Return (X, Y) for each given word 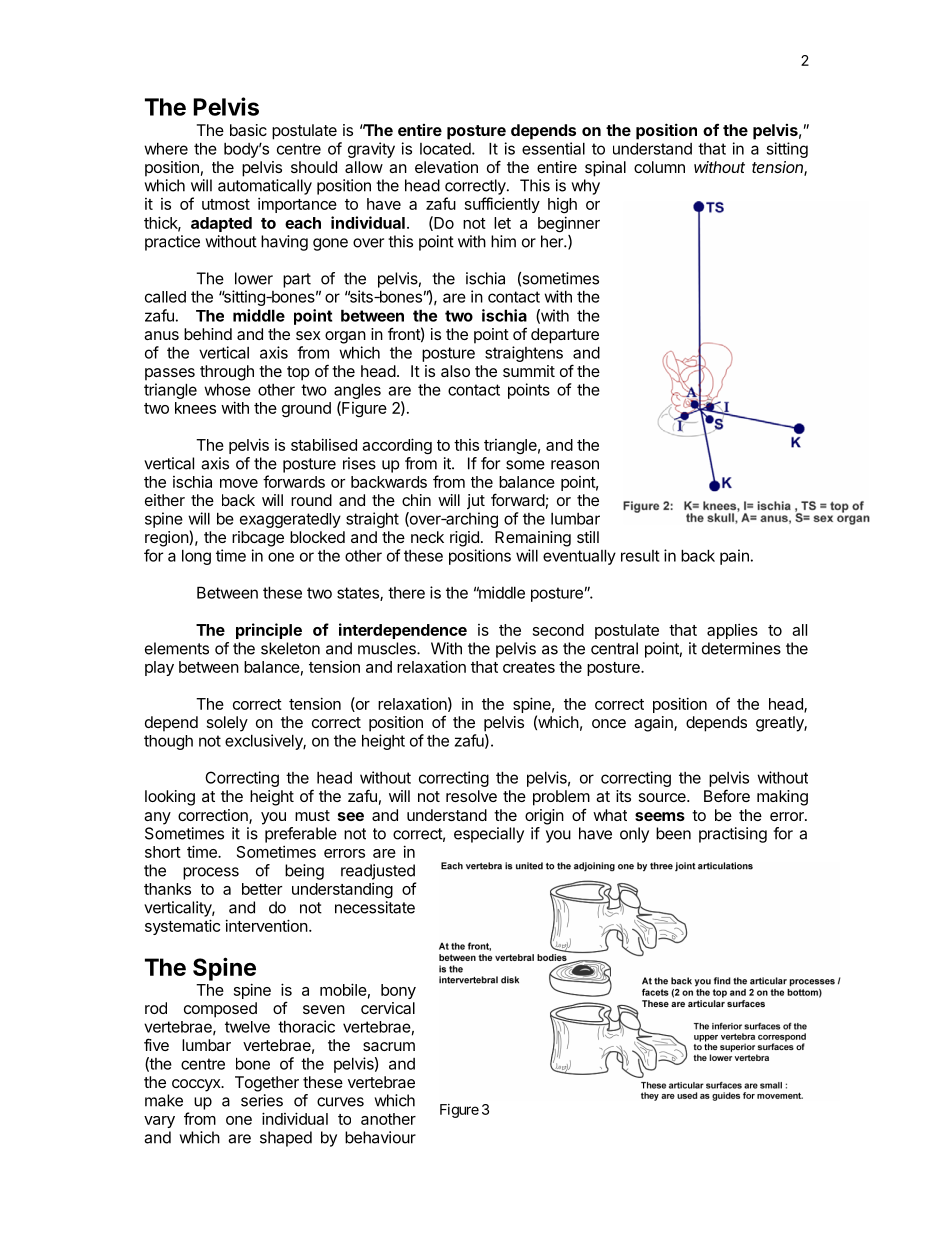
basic (248, 130)
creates (529, 667)
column (659, 167)
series (262, 1100)
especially (489, 835)
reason (575, 465)
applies (732, 631)
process (211, 873)
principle (269, 631)
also (455, 371)
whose (227, 389)
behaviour (380, 1137)
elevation (446, 167)
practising (733, 835)
